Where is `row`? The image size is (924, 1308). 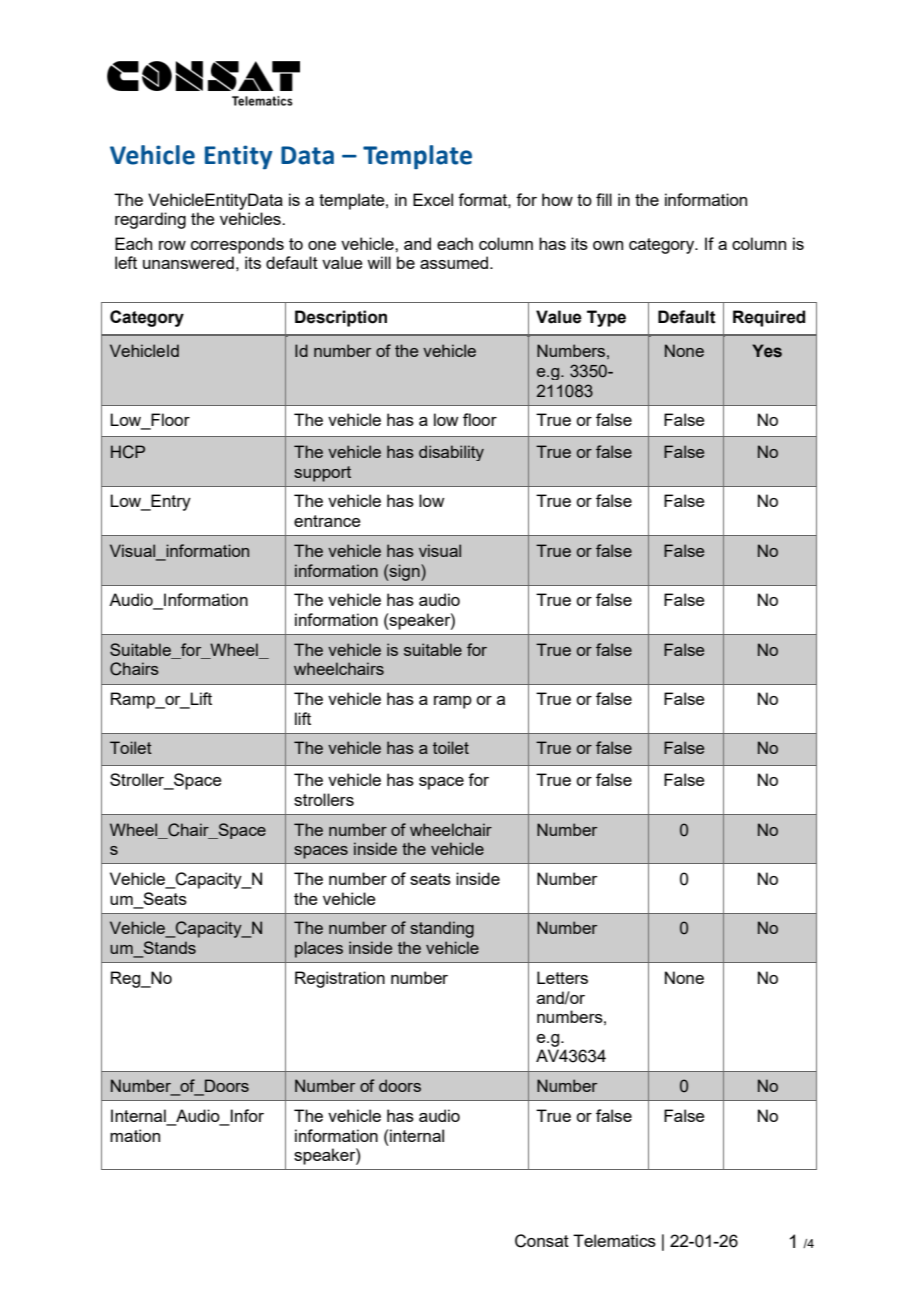 row is located at coordinates (172, 245).
